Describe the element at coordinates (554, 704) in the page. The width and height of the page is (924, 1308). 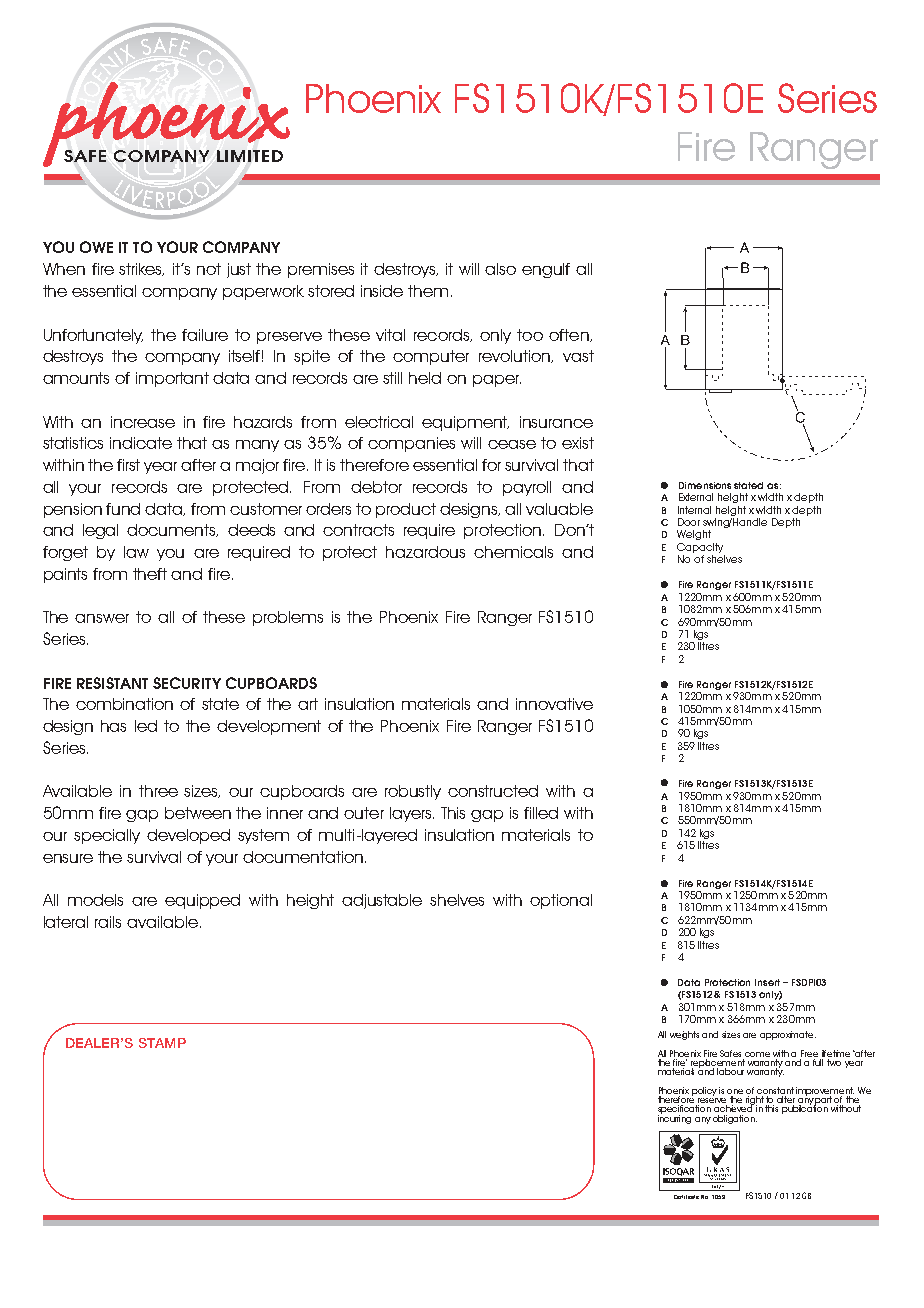
I see `innovative` at that location.
